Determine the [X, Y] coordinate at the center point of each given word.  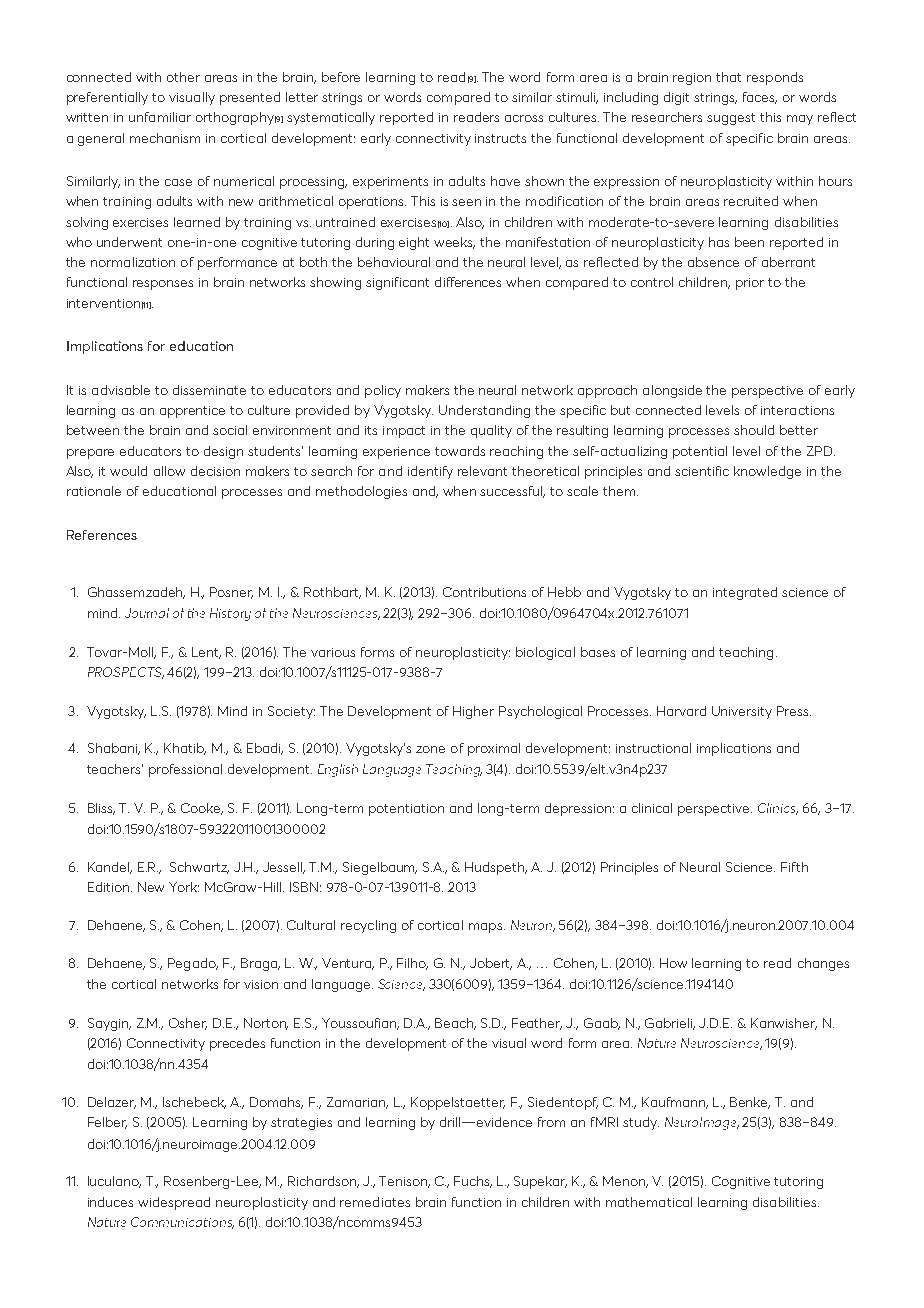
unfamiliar [160, 117]
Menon [625, 1182]
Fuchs [473, 1182]
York [184, 887]
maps [487, 928]
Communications [182, 1223]
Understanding [484, 411]
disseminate [209, 390]
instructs [500, 138]
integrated [745, 593]
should [754, 430]
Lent [206, 653]
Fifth [794, 867]
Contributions [484, 592]
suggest [731, 119]
